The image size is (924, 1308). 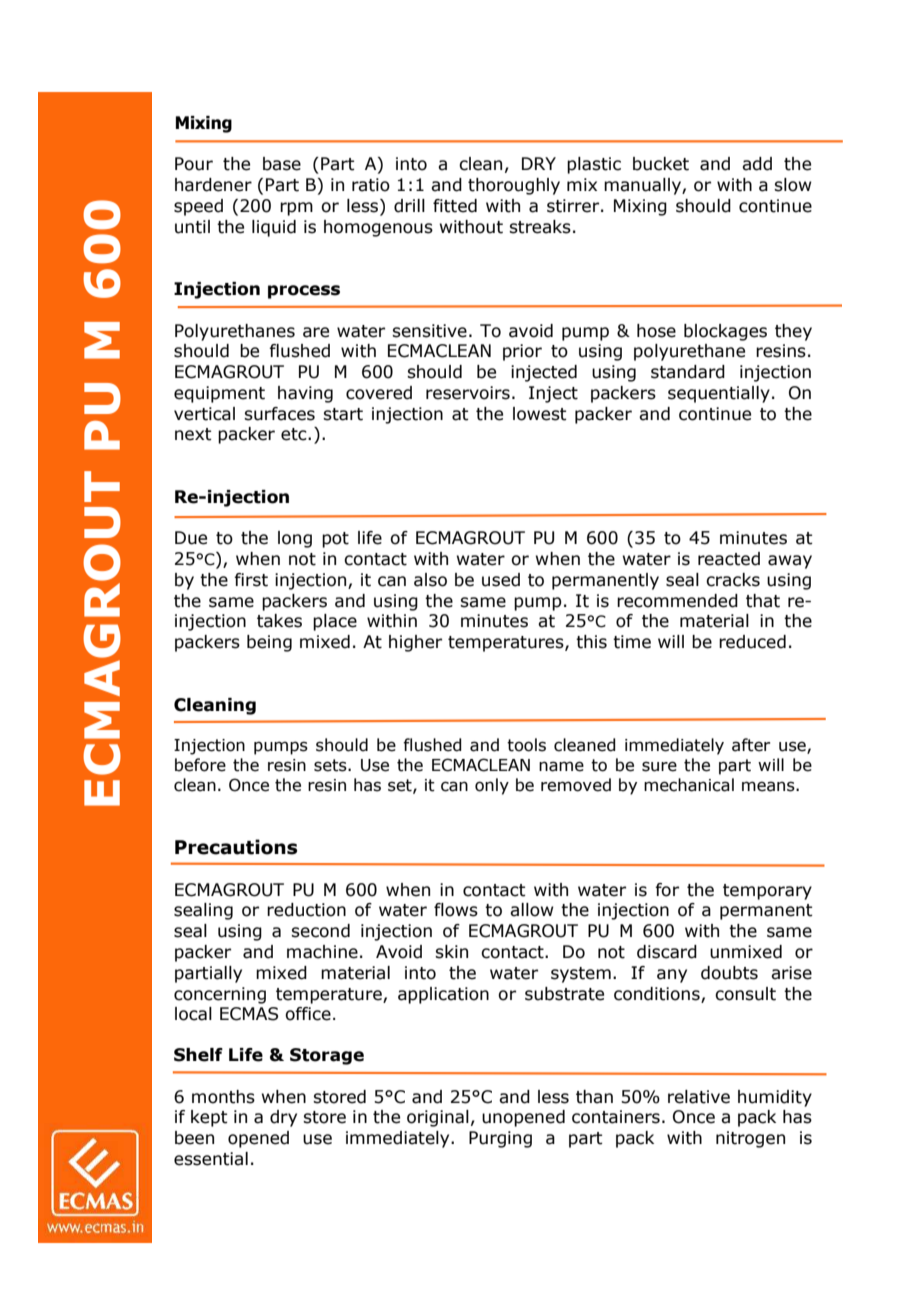 I want to click on flows, so click(x=456, y=910).
